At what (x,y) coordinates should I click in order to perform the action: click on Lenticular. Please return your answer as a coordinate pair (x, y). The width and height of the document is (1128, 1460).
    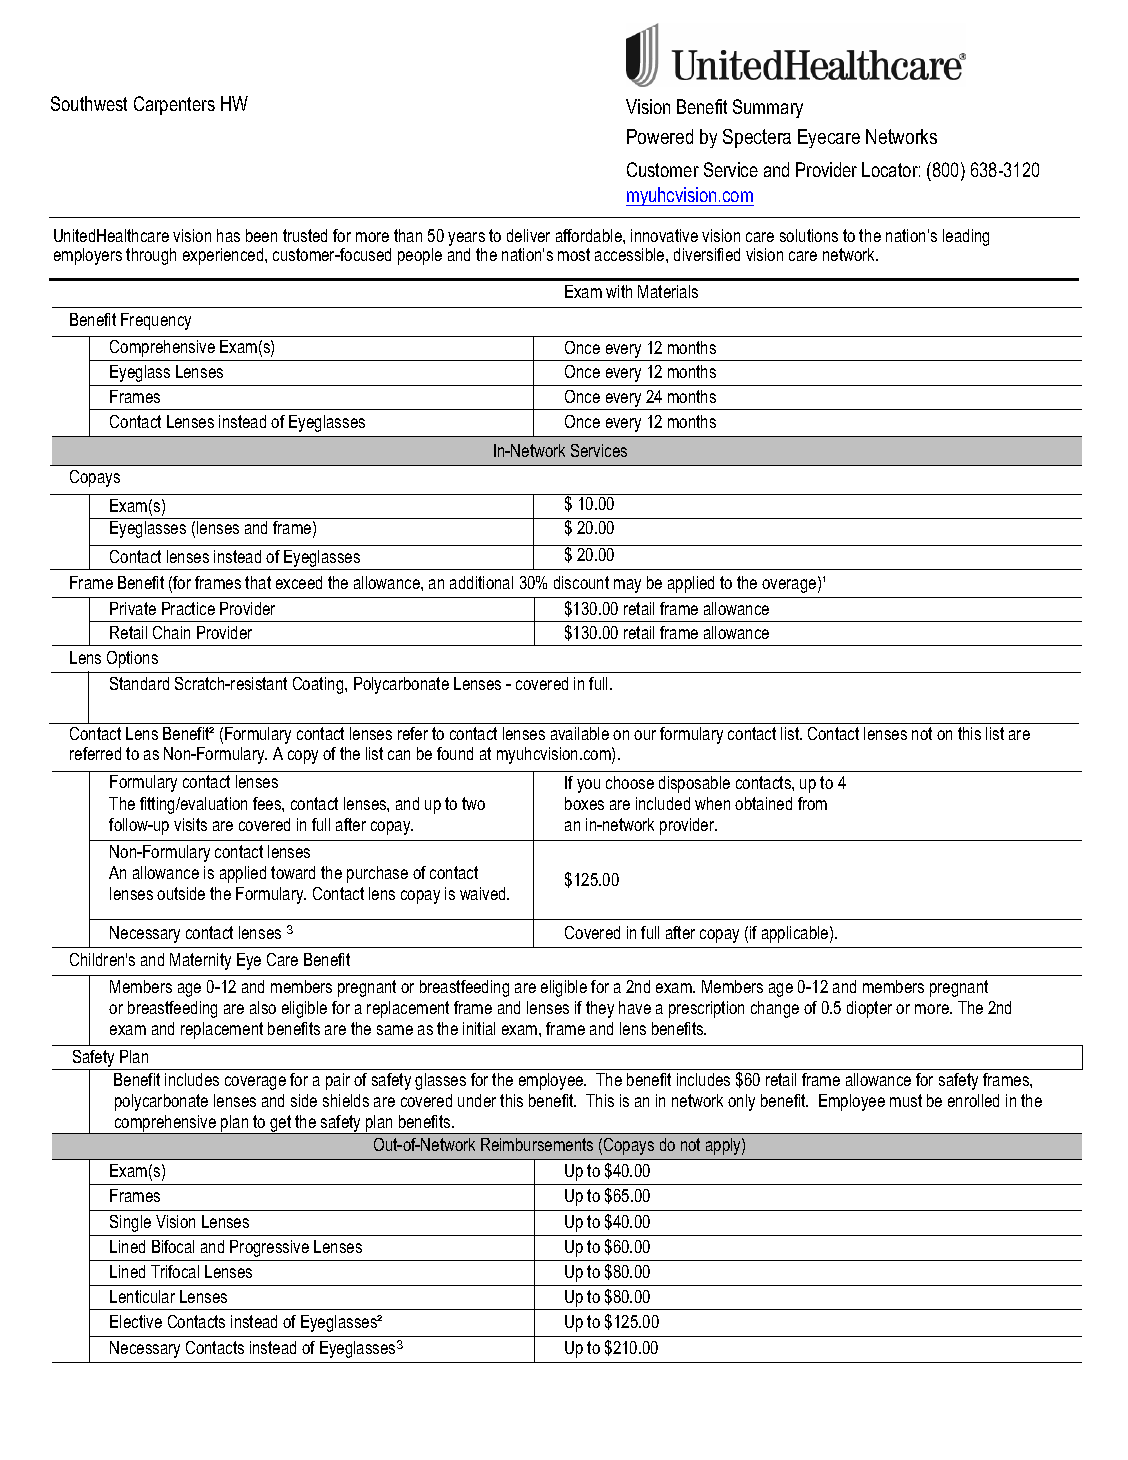
    Looking at the image, I should click on (142, 1296).
